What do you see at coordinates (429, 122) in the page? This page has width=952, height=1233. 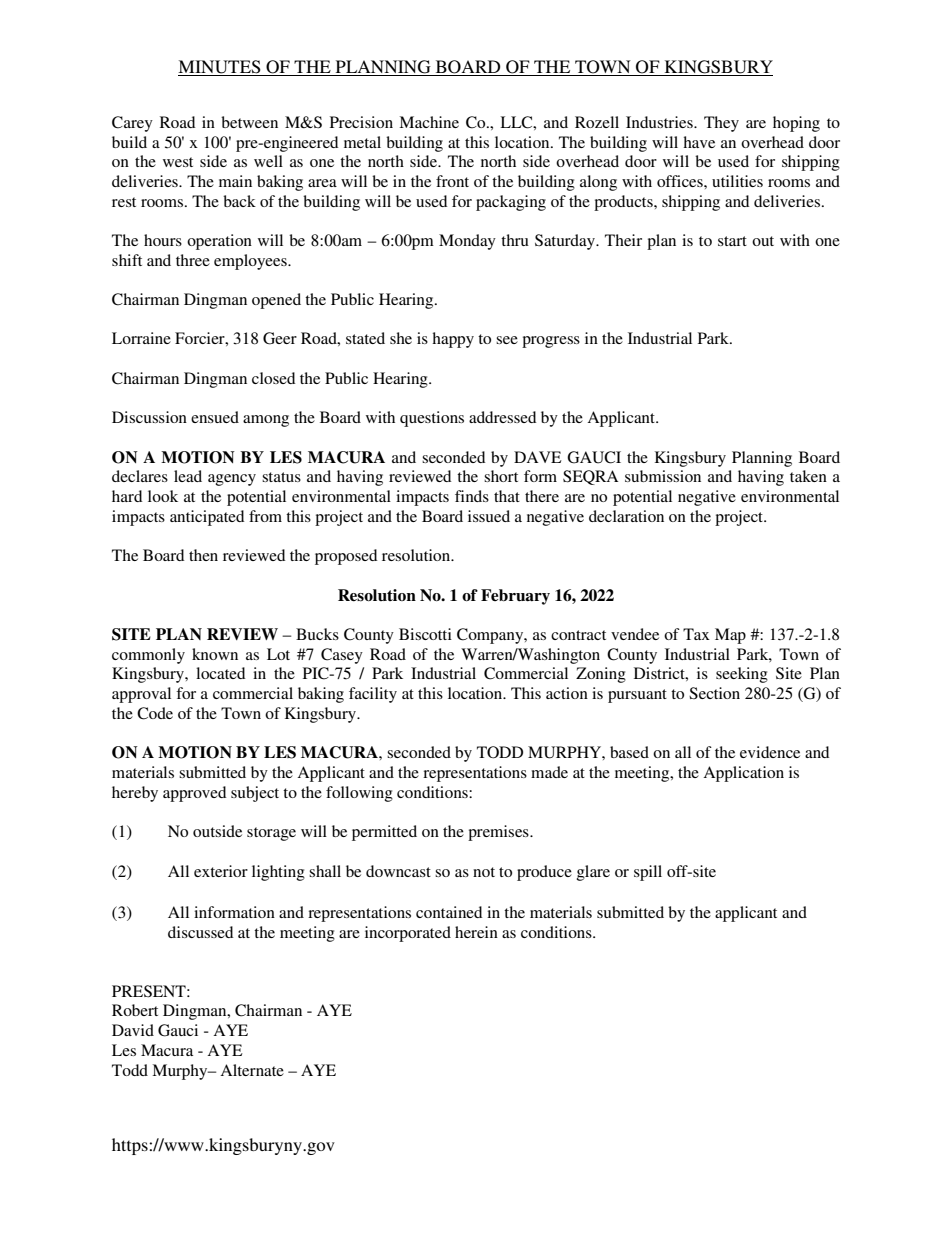 I see `Machine` at bounding box center [429, 122].
